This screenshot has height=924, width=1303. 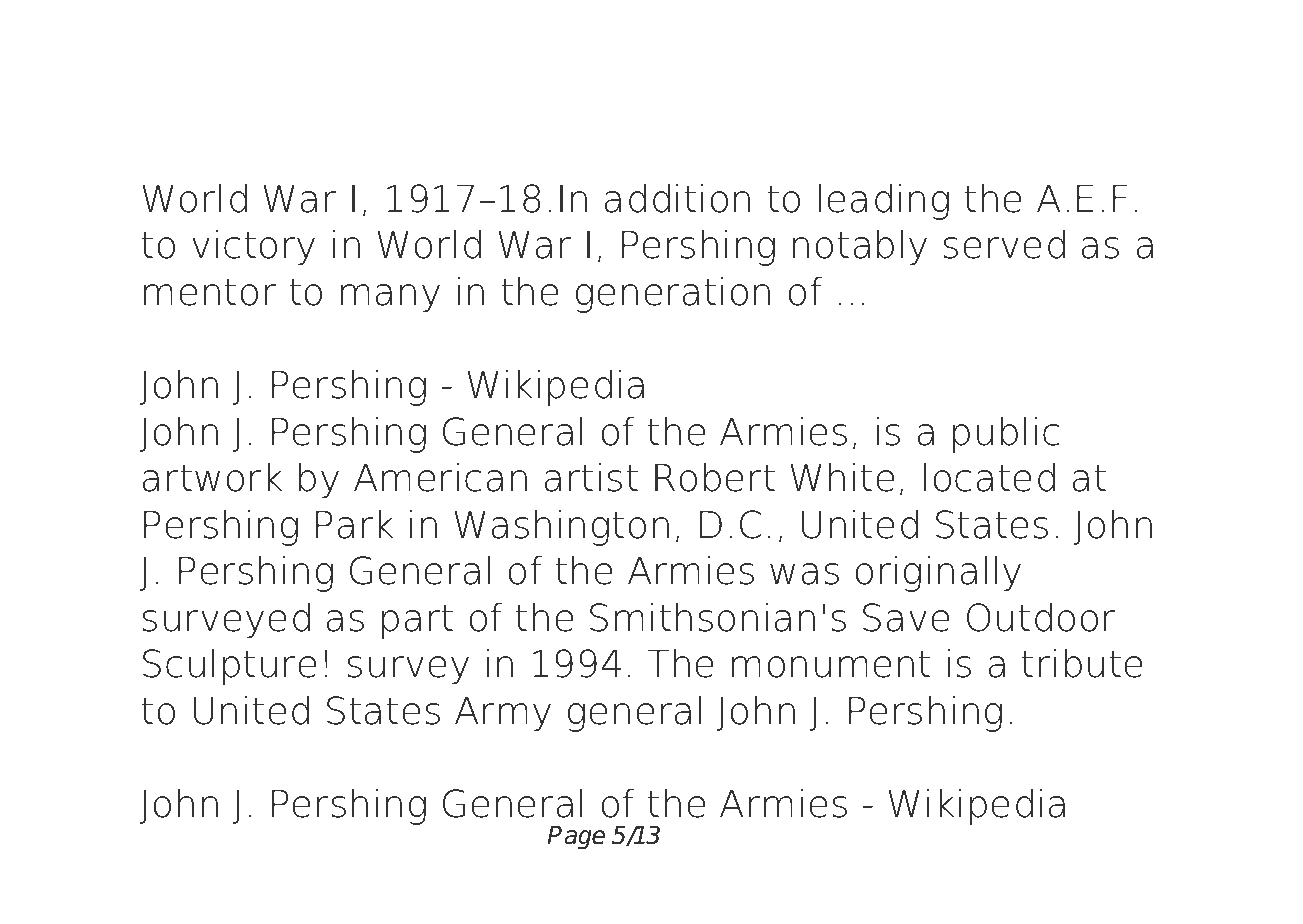 I want to click on Page, so click(x=576, y=838).
